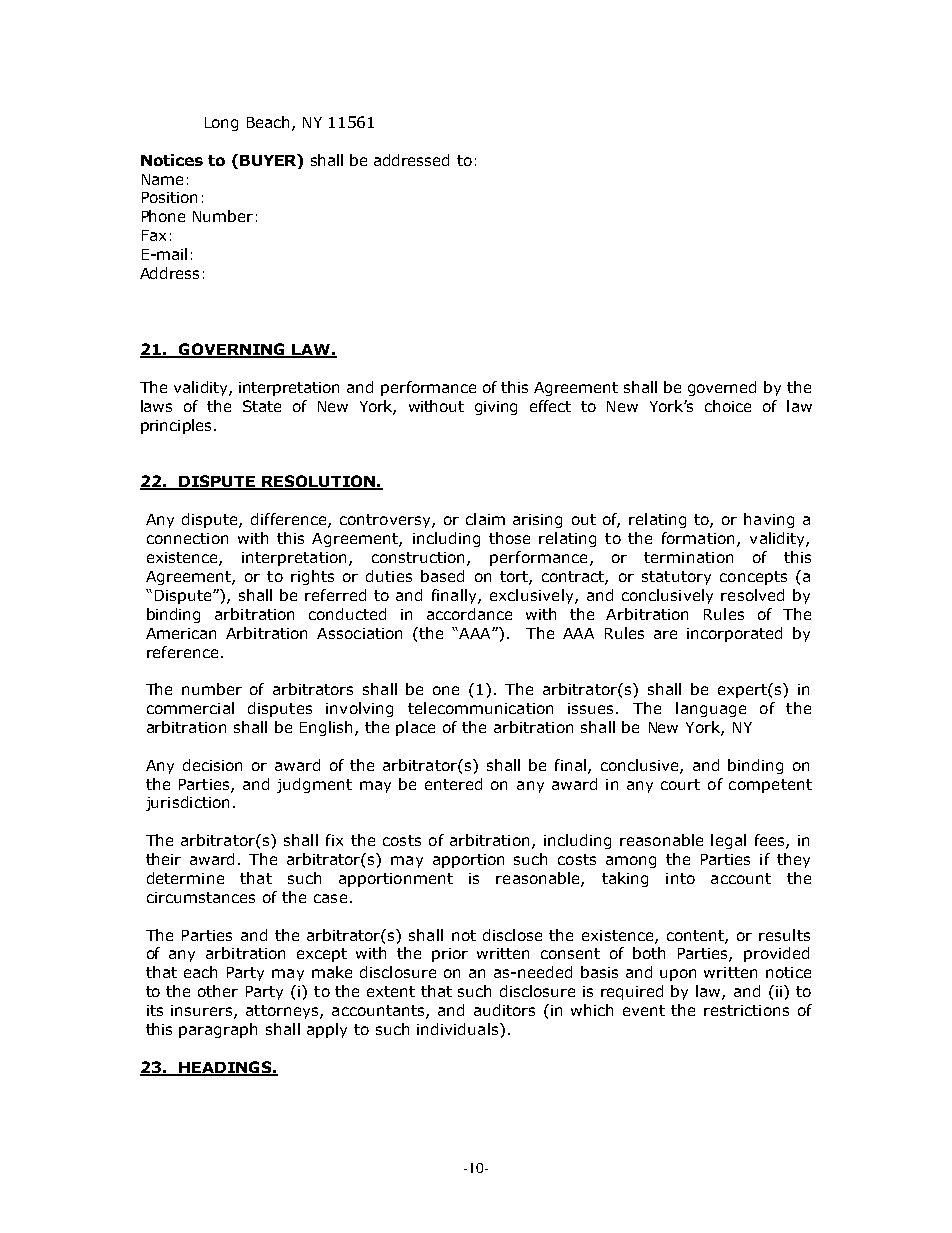  Describe the element at coordinates (752, 595) in the page. I see `resolved` at that location.
